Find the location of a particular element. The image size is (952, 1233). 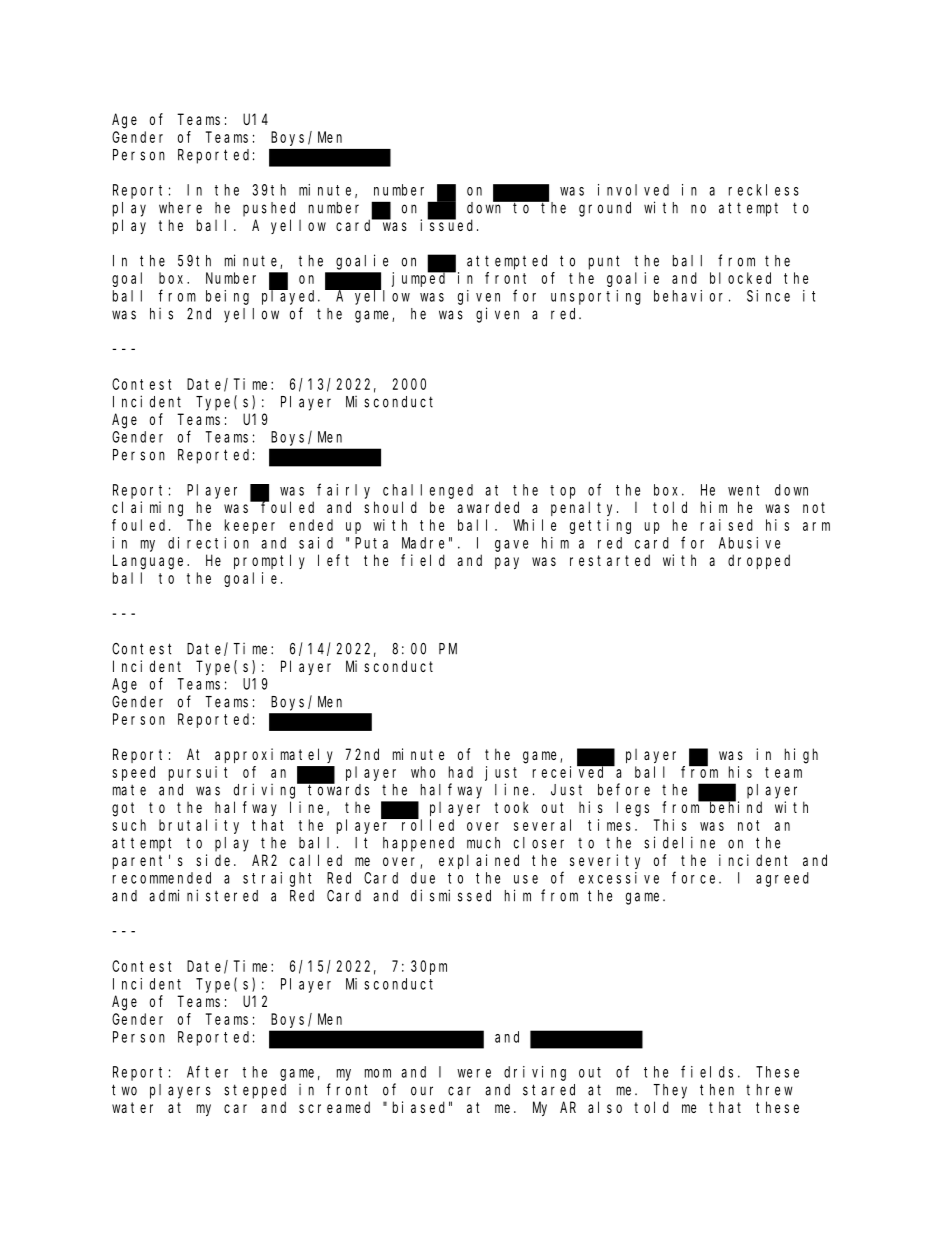

use is located at coordinates (526, 879).
